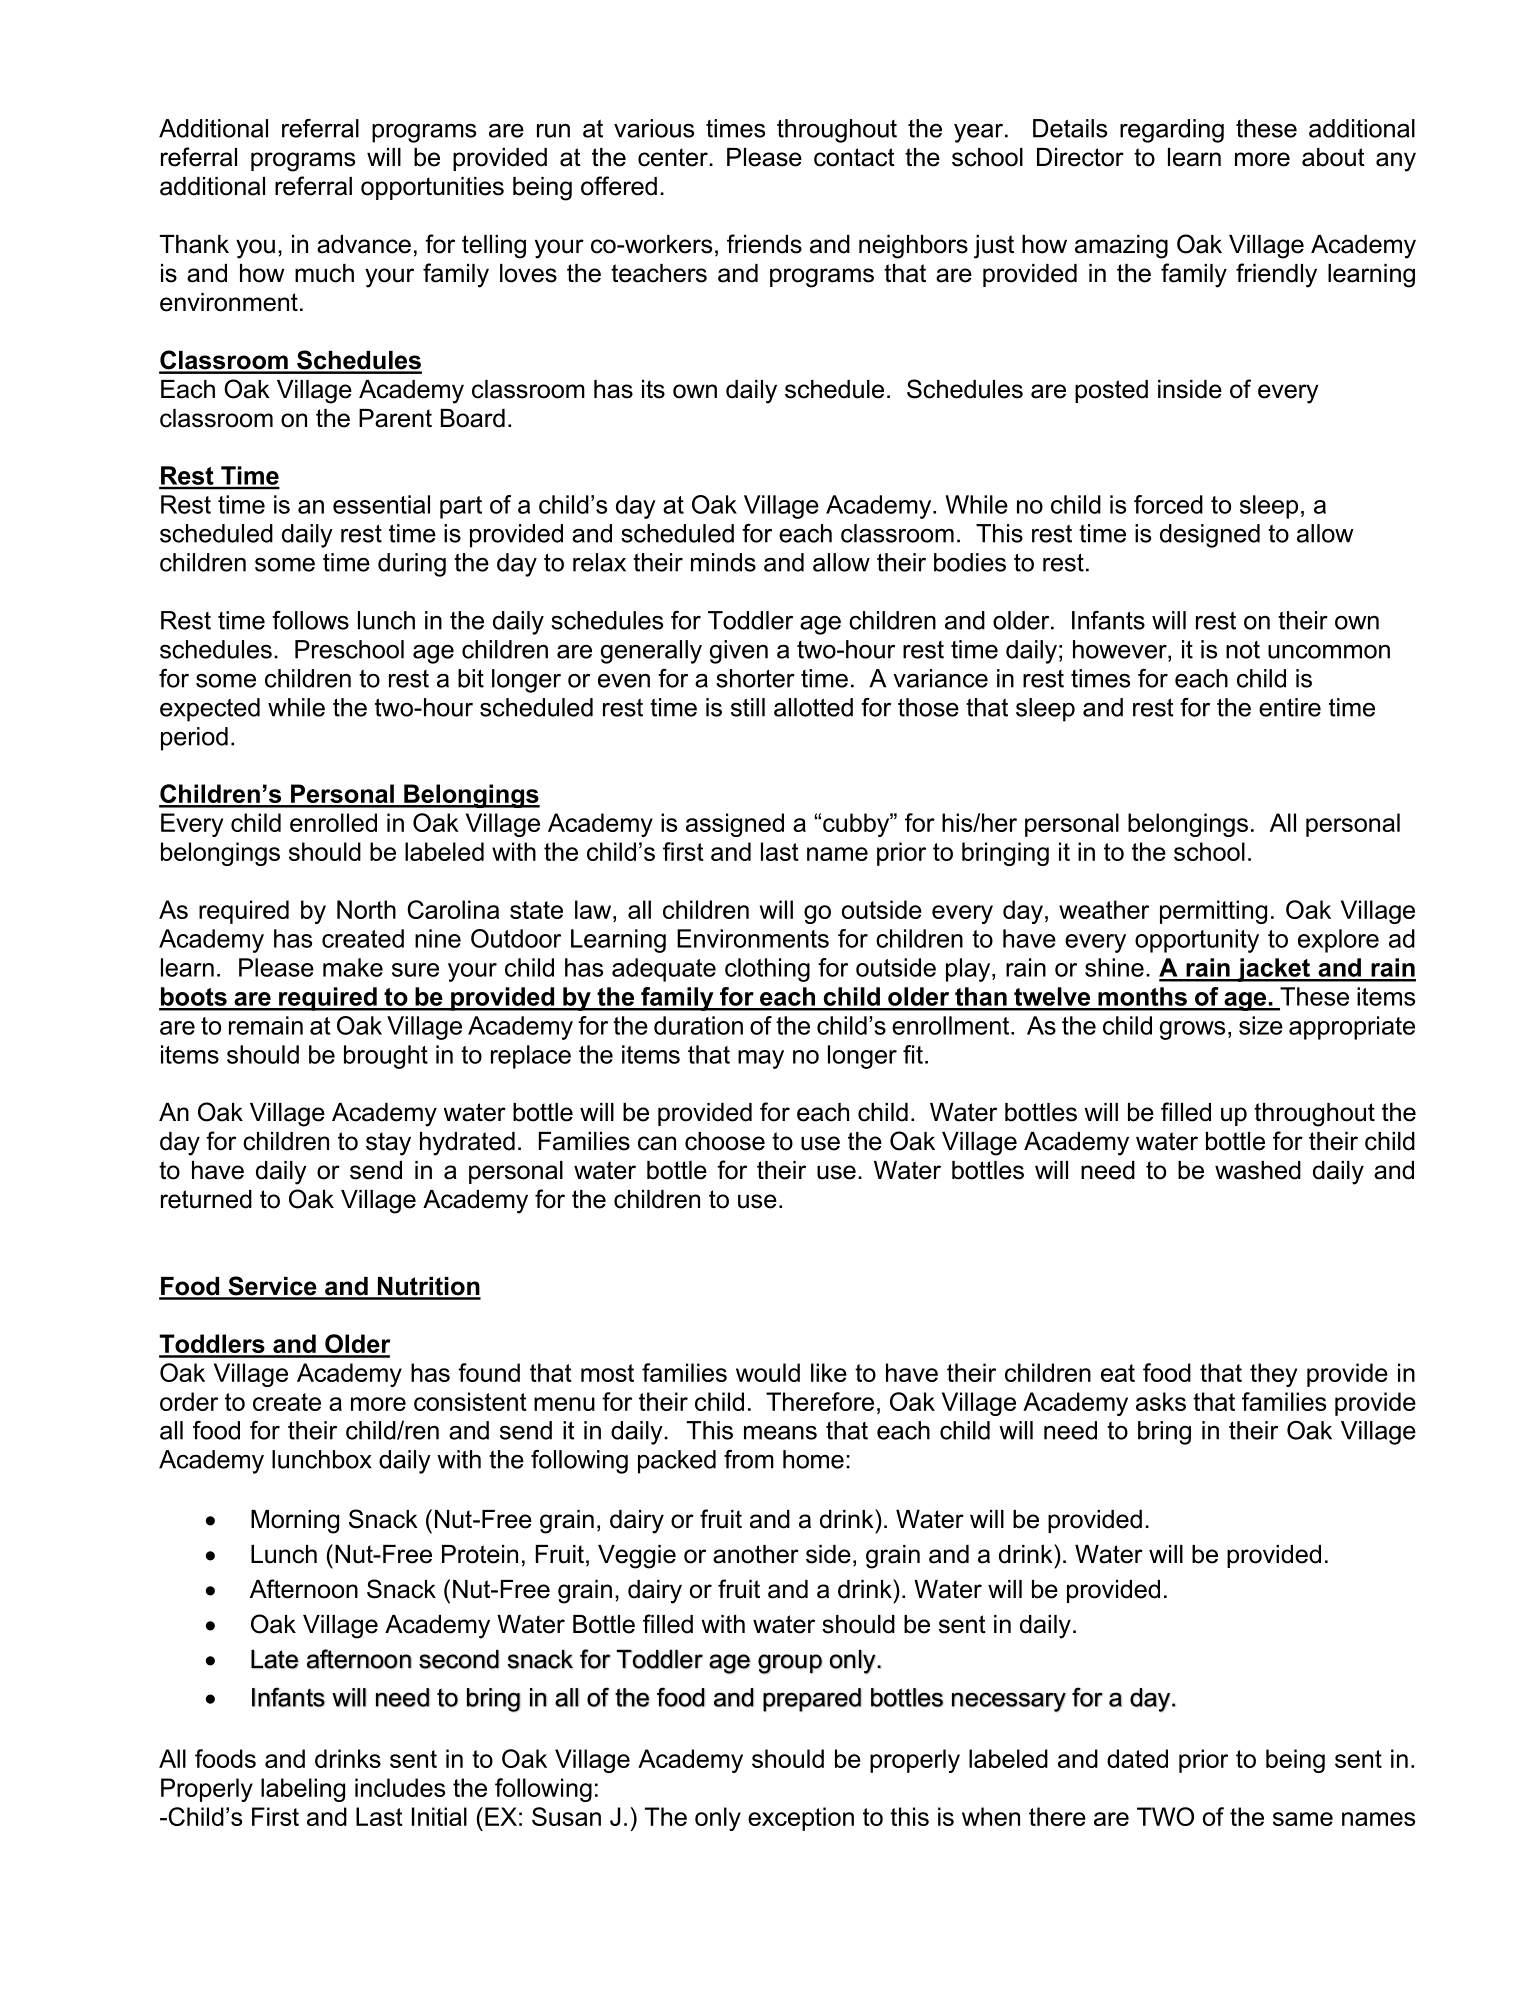 The height and width of the screenshot is (1993, 1540). I want to click on same, so click(1303, 1819).
